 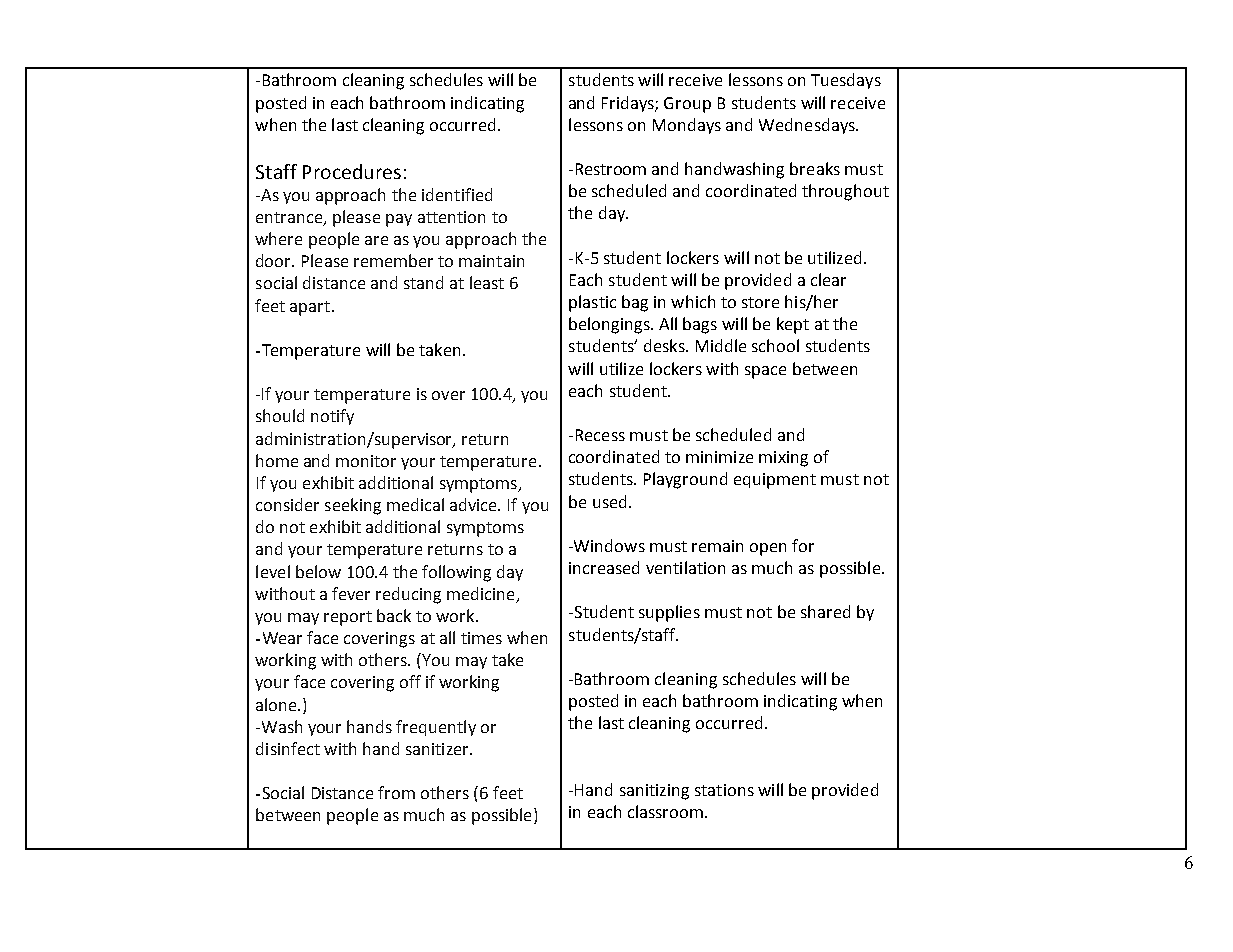 I want to click on sanitizing, so click(x=654, y=792).
